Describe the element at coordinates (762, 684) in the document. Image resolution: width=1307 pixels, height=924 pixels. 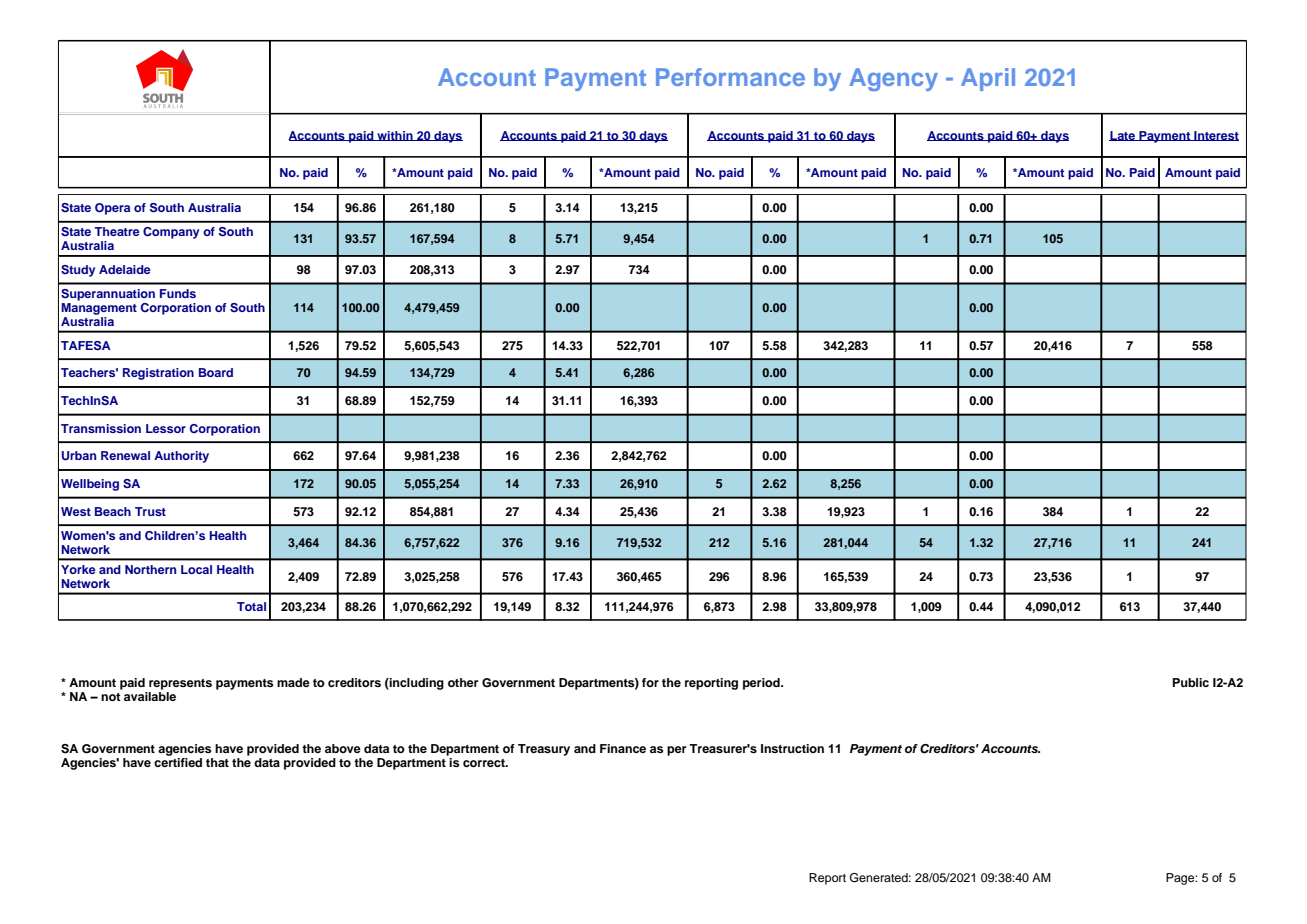
I see `period` at that location.
